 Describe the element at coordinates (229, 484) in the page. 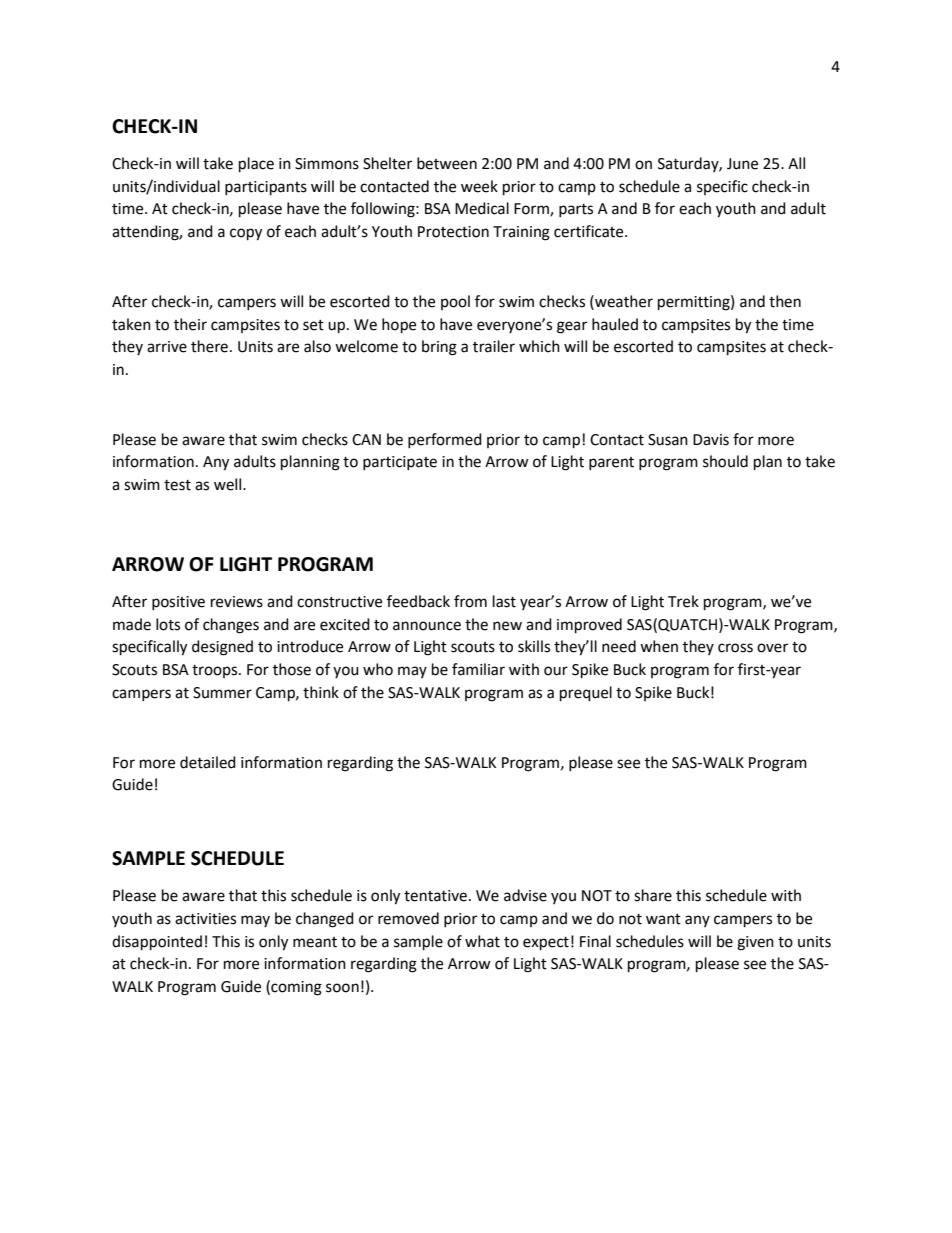

I see `well` at that location.
